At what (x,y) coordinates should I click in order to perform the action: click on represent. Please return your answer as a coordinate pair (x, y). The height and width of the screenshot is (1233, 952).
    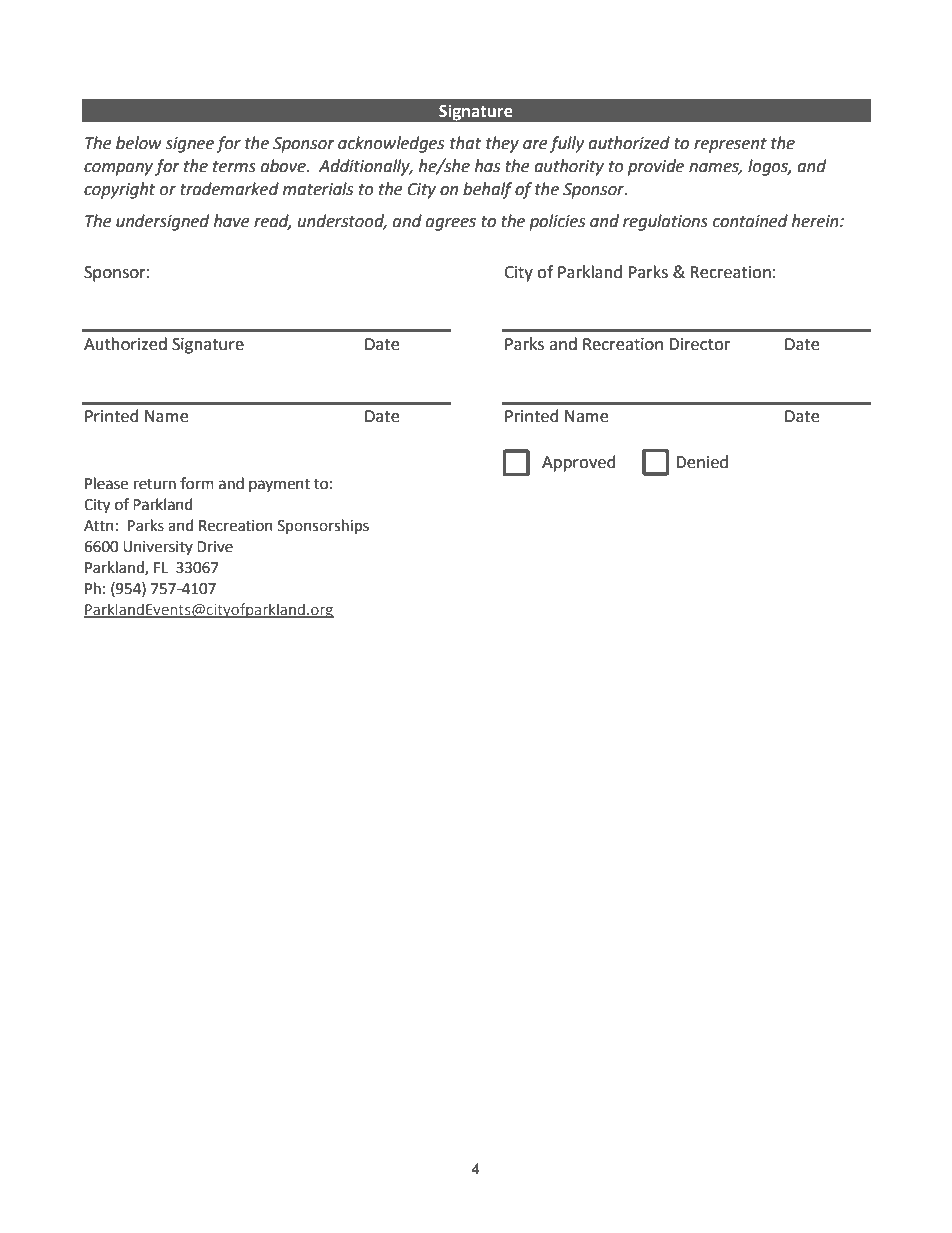
    Looking at the image, I should click on (730, 145).
